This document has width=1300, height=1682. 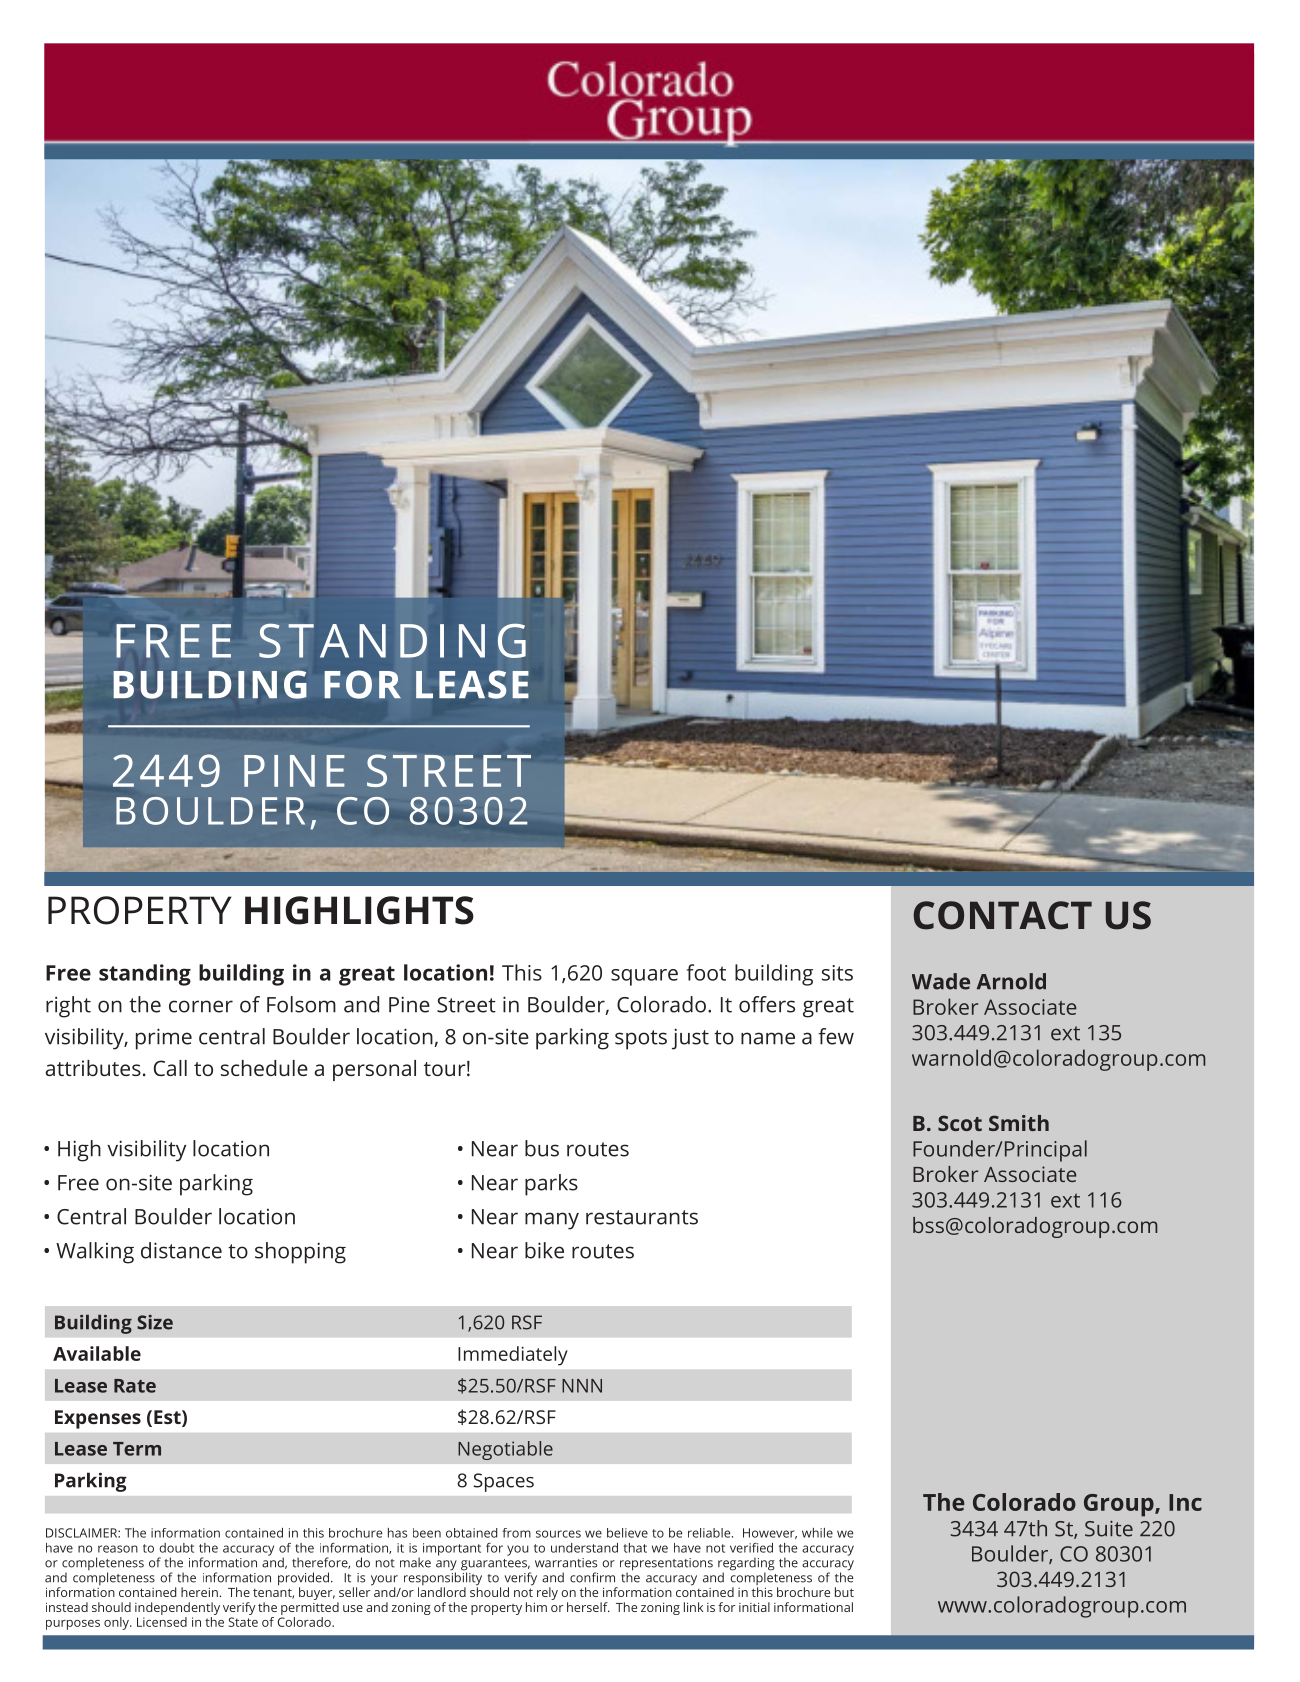 I want to click on distance, so click(x=181, y=1250).
